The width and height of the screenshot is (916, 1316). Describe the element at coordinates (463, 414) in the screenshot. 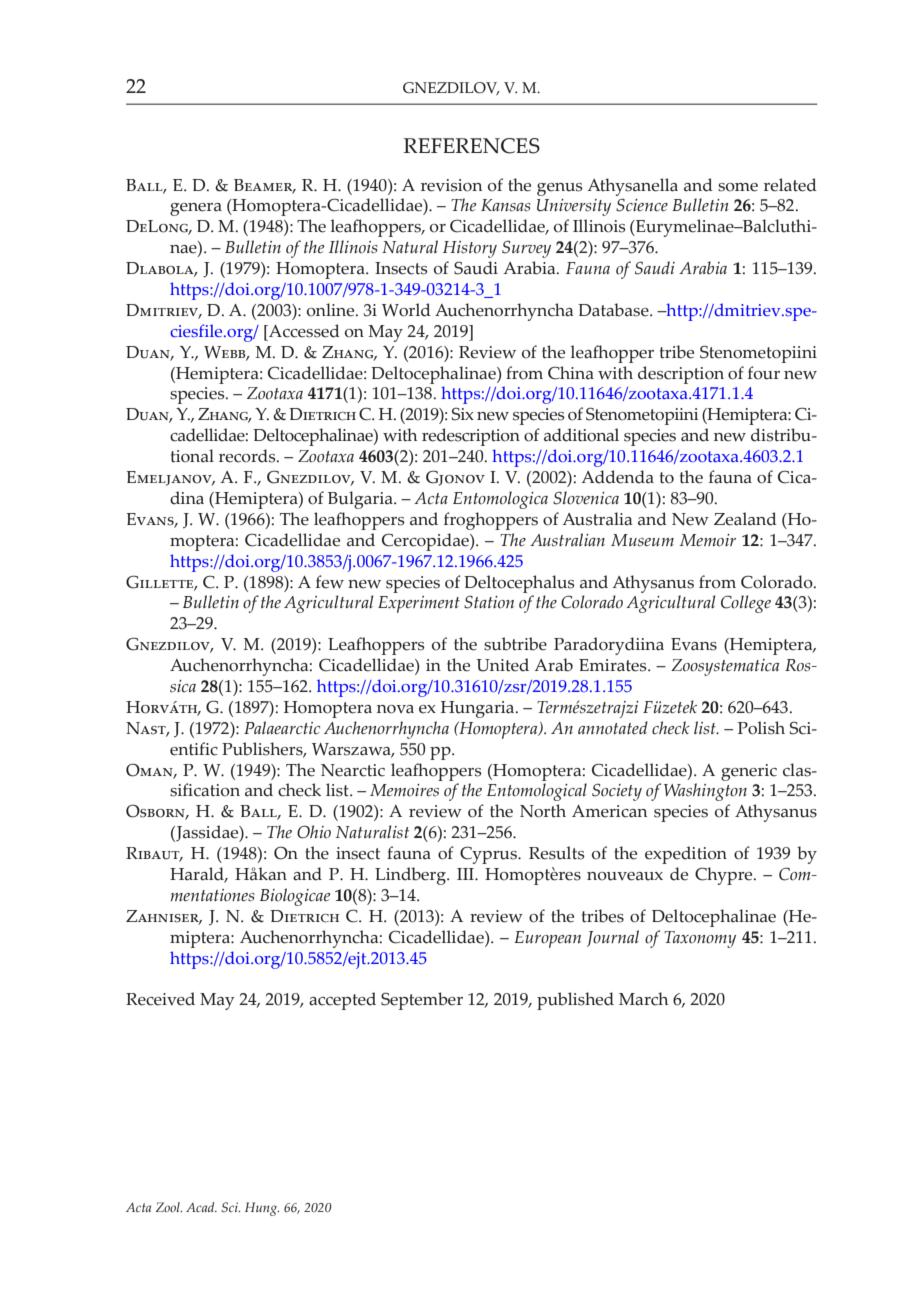

I see `Six` at that location.
